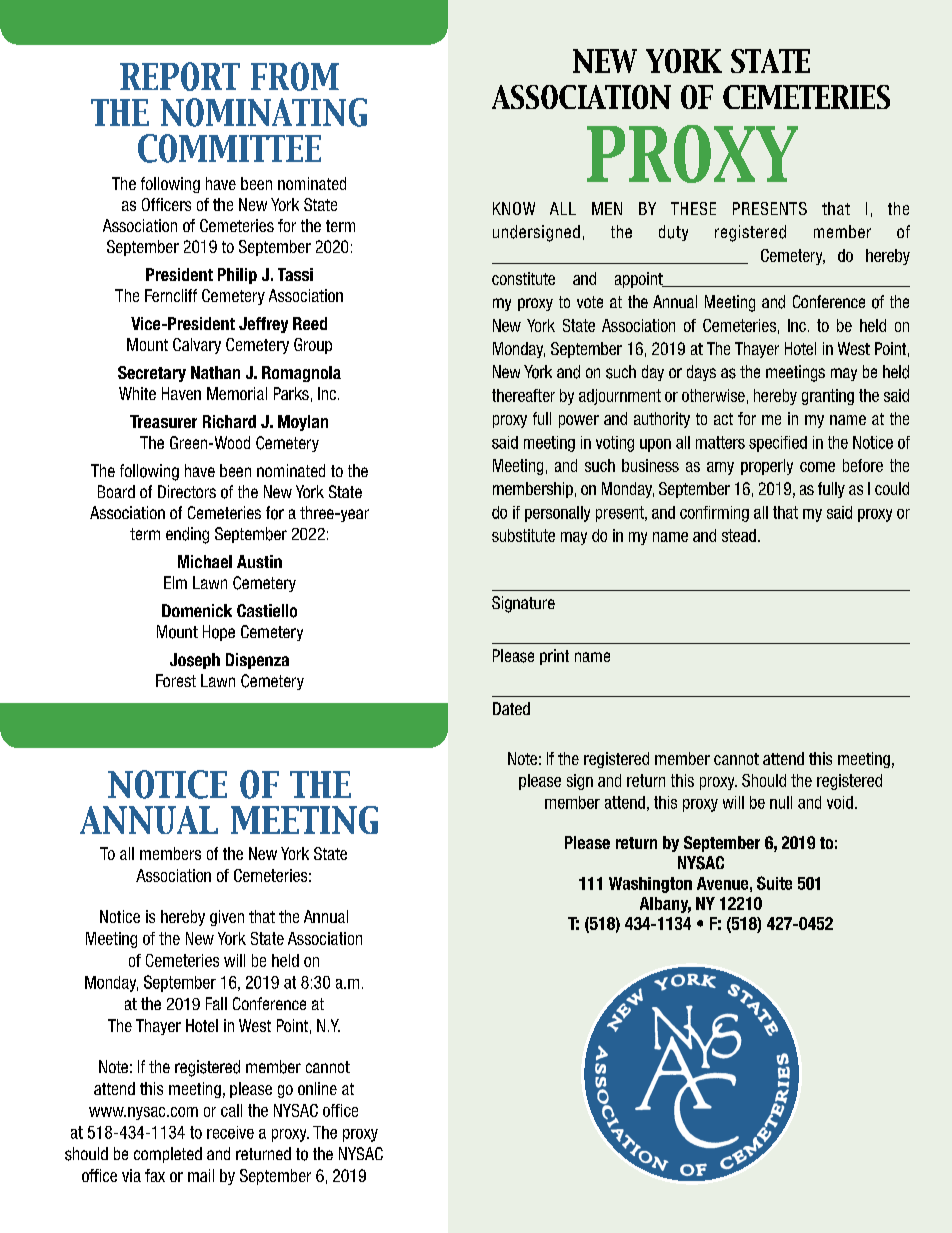 This image has width=952, height=1233. What do you see at coordinates (693, 208) in the image?
I see `THESE` at bounding box center [693, 208].
